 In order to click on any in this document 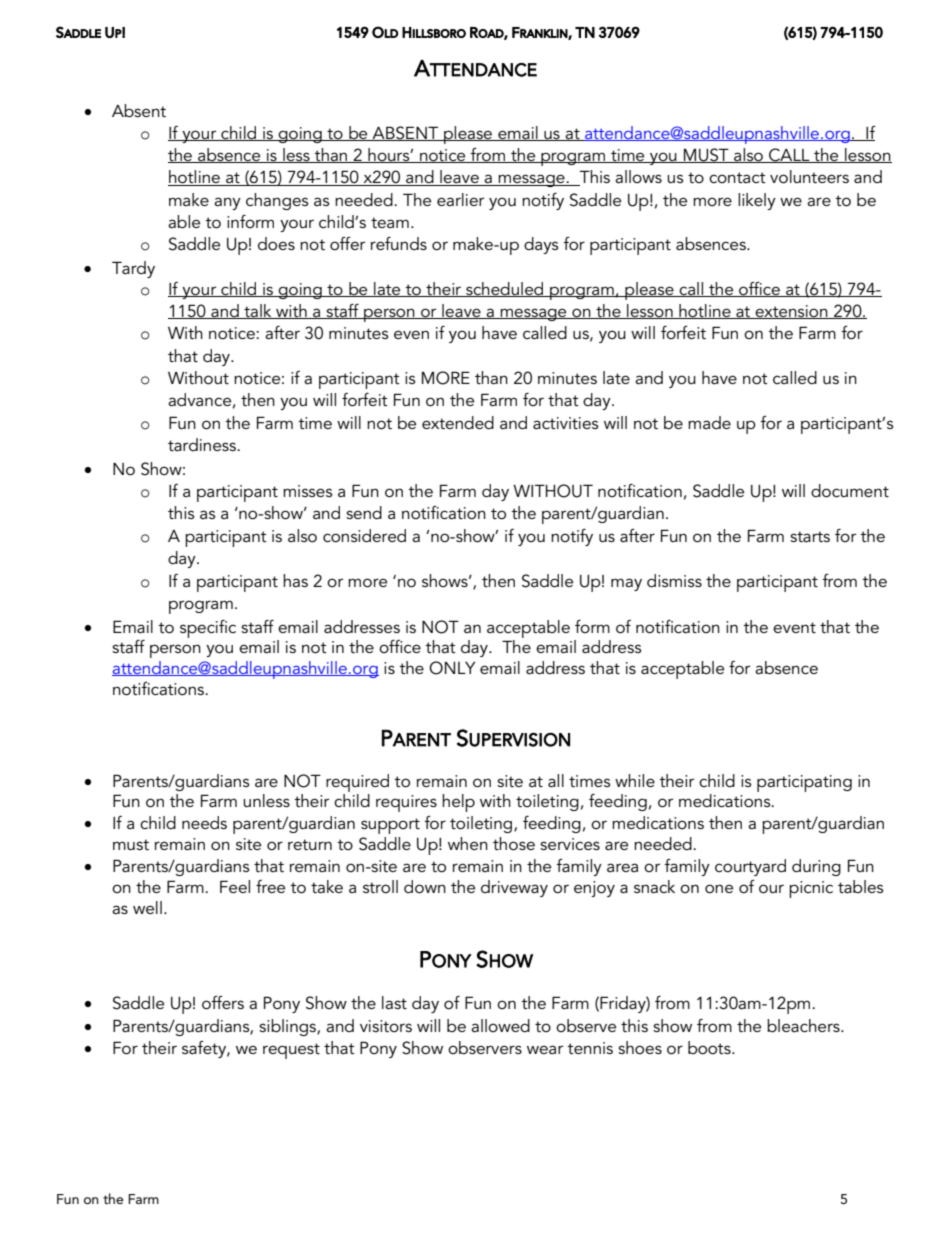, I will do `click(227, 203)`.
